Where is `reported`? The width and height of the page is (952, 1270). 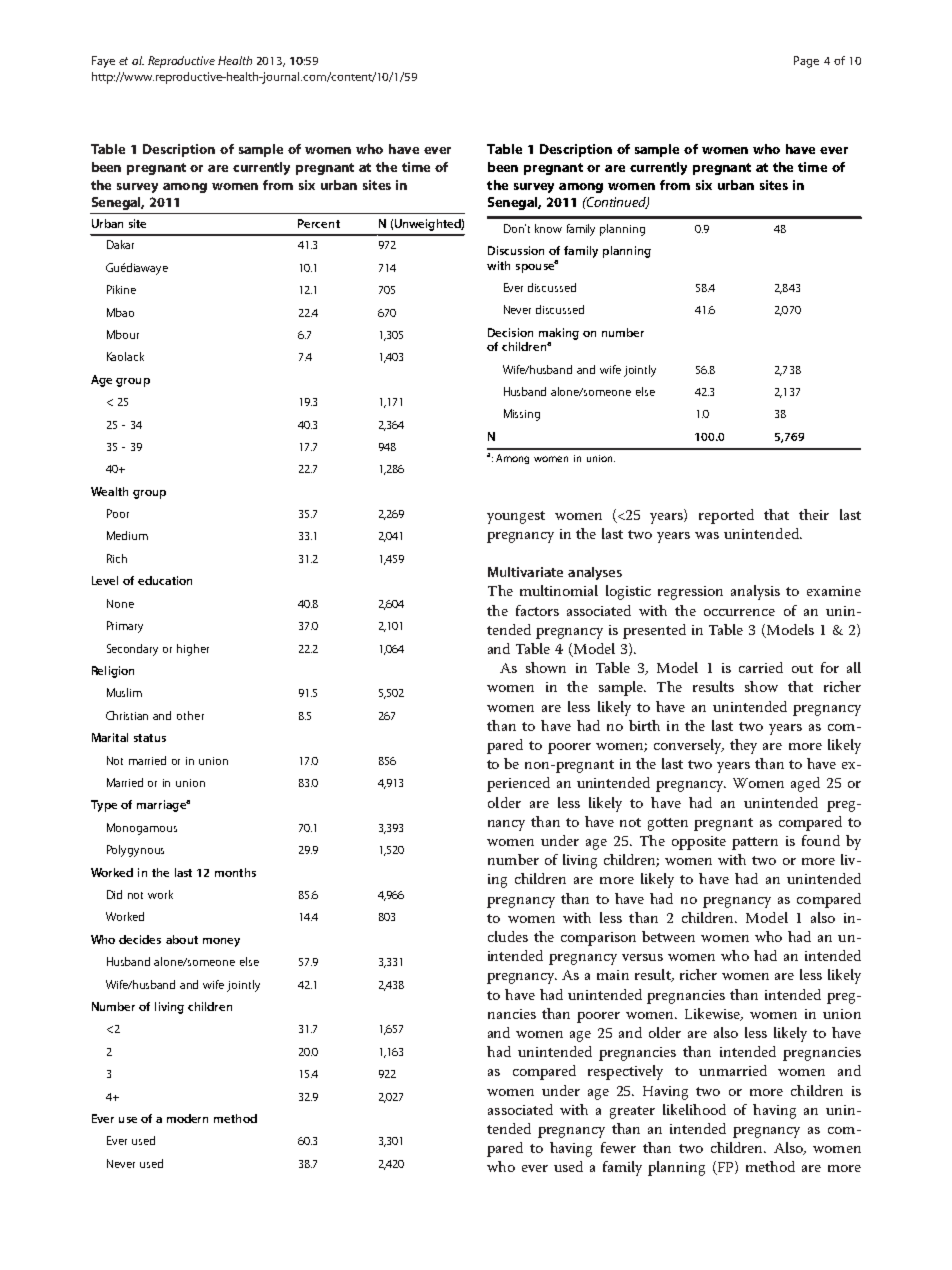
reported is located at coordinates (726, 516).
